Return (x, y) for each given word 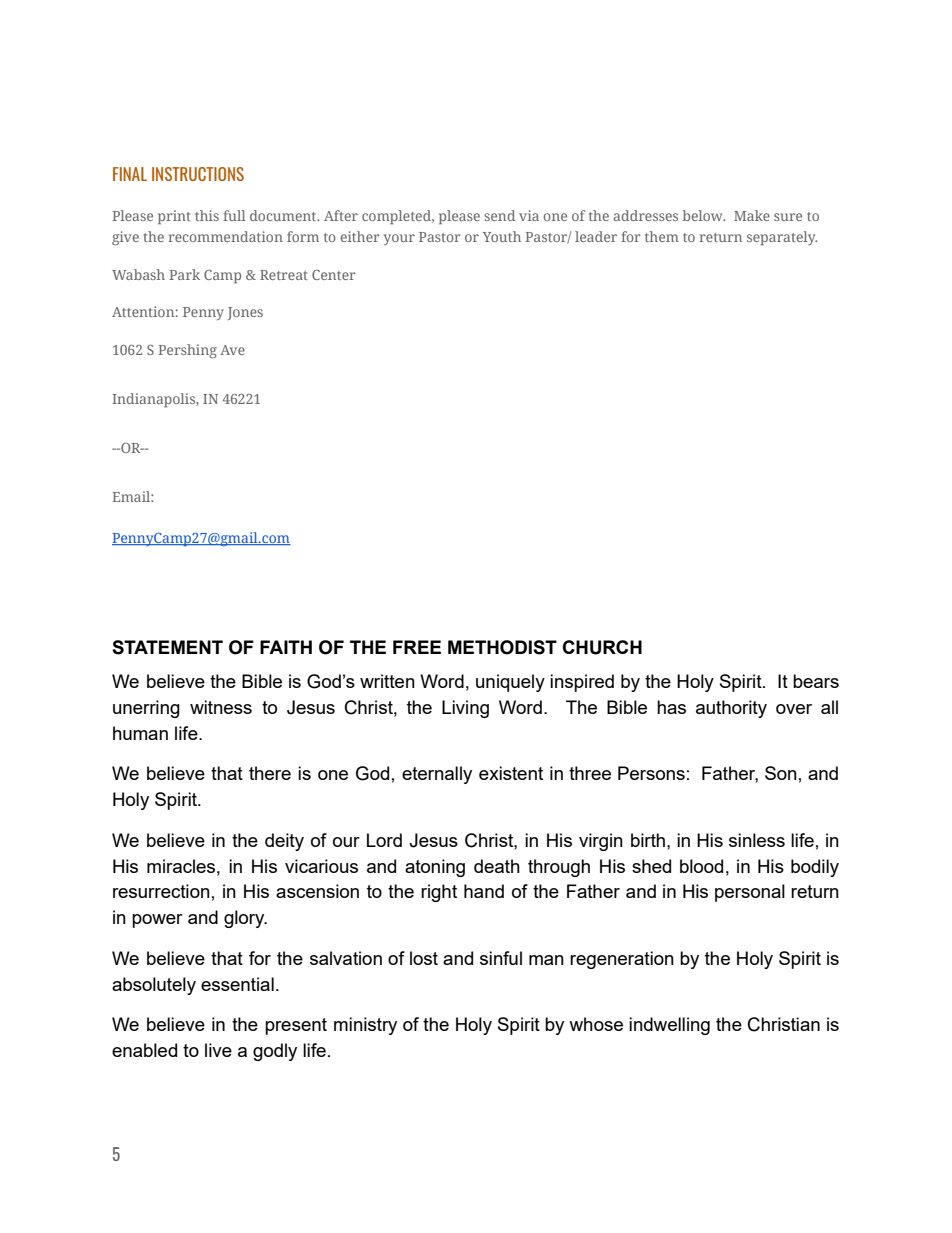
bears (816, 681)
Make (752, 215)
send (499, 215)
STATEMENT (167, 647)
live (218, 1050)
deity (284, 842)
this (207, 215)
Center (334, 275)
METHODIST (502, 647)
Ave (232, 350)
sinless (757, 840)
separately (782, 238)
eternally (437, 775)
